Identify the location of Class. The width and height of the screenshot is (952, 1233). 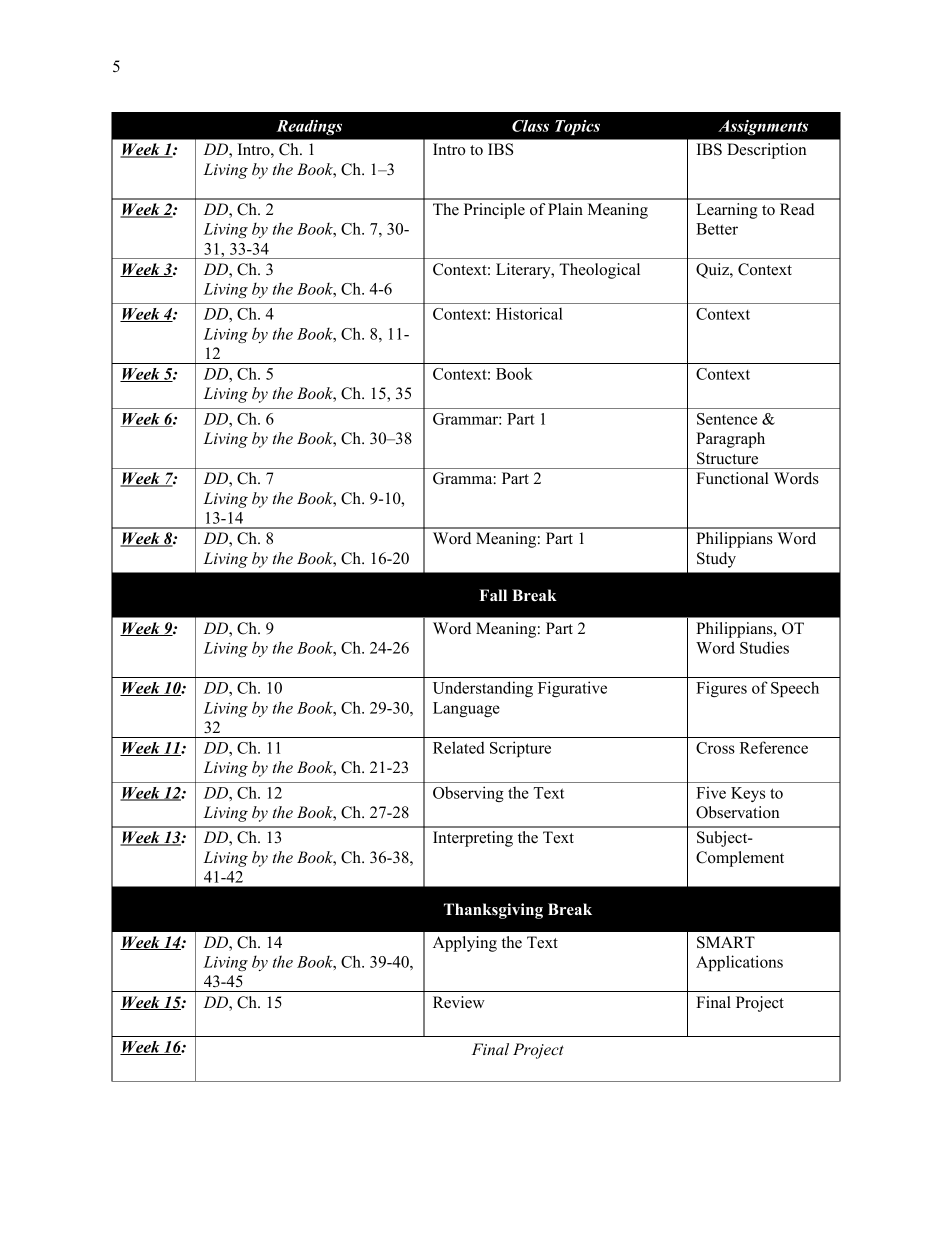
(530, 126).
